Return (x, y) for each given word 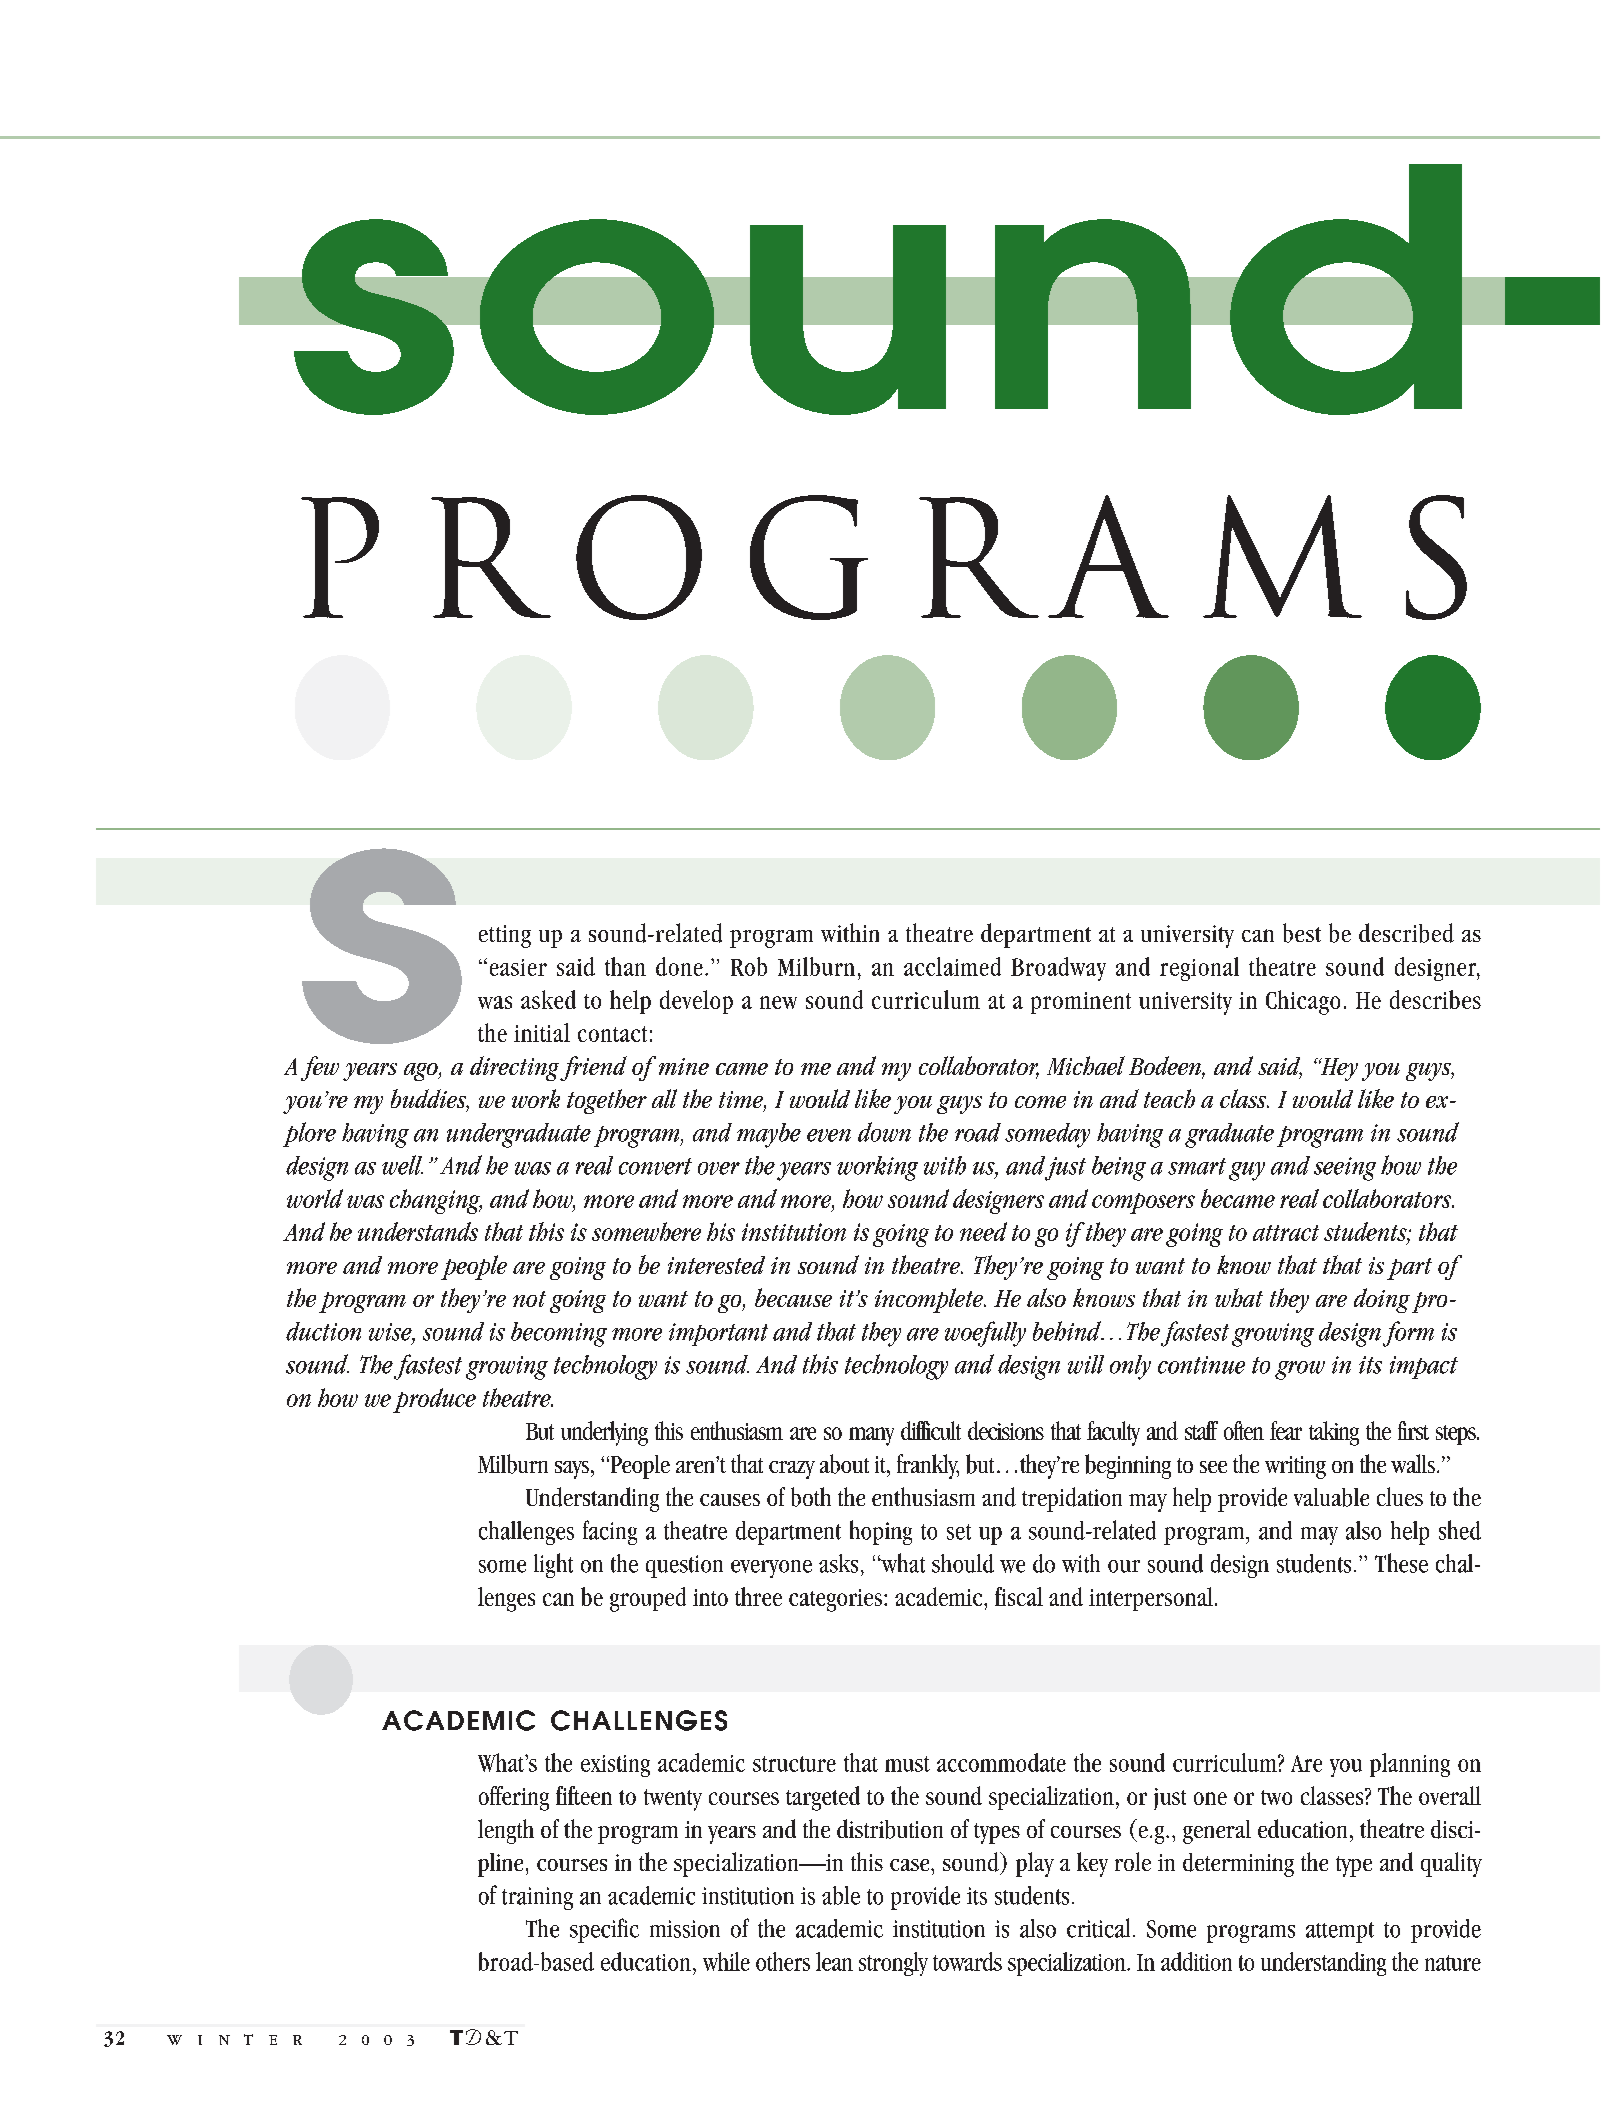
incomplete (930, 1300)
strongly (893, 1964)
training (537, 1898)
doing (1382, 1300)
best (1302, 933)
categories (837, 1600)
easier (518, 967)
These (1401, 1563)
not (529, 1299)
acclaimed (952, 966)
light (553, 1565)
